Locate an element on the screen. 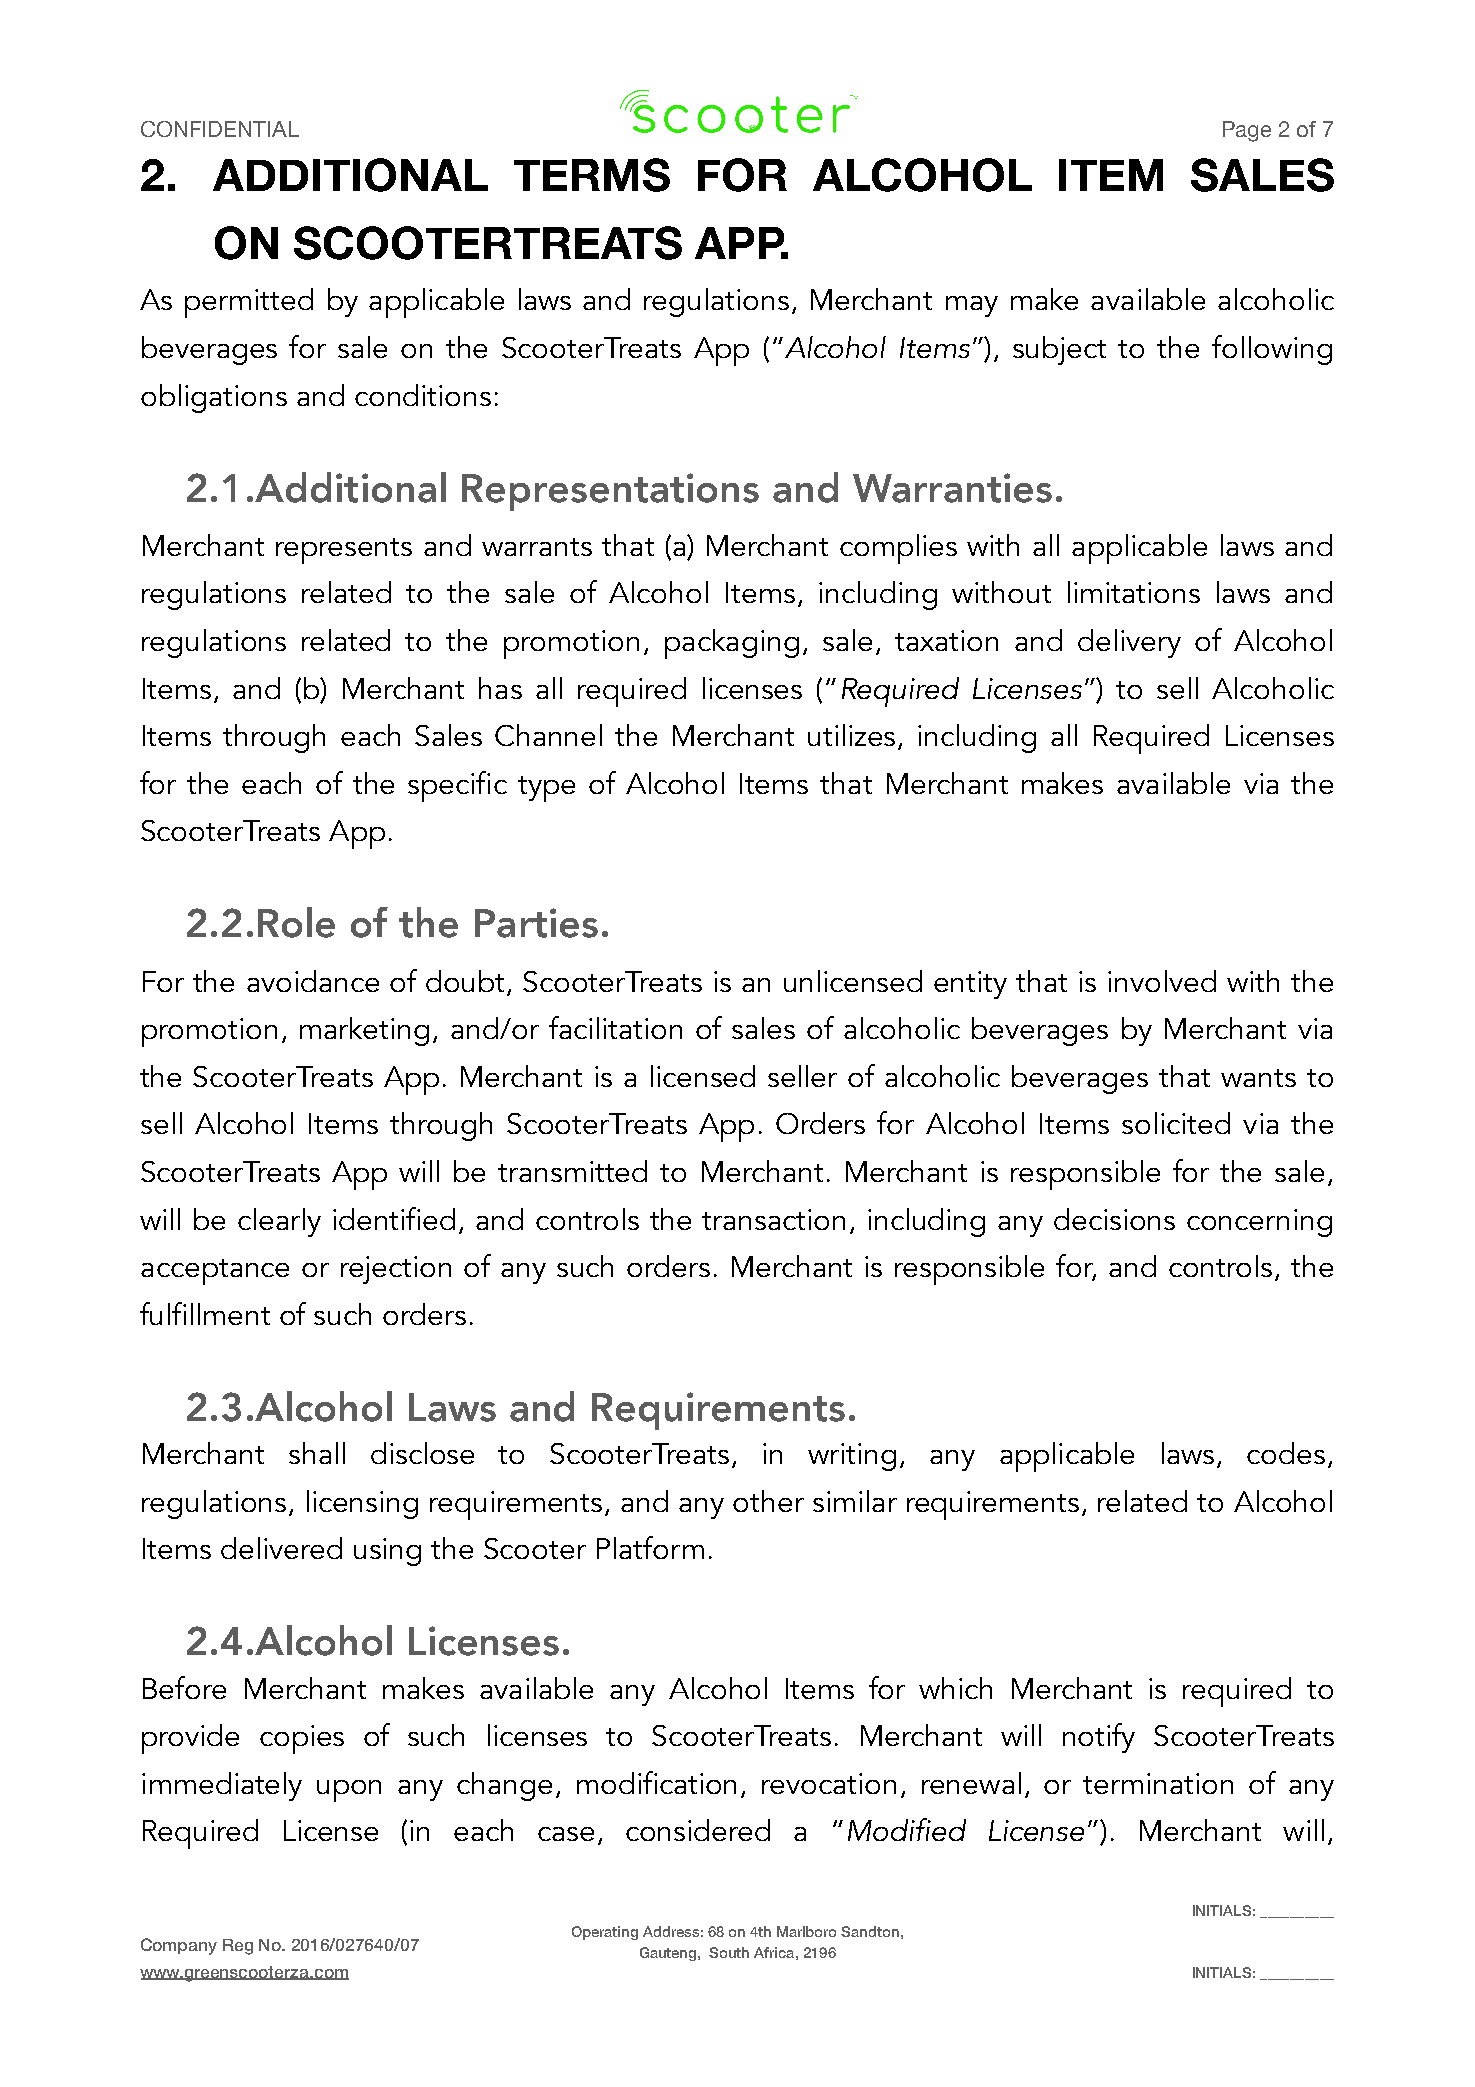 The width and height of the screenshot is (1475, 2087). transaction is located at coordinates (773, 1219).
